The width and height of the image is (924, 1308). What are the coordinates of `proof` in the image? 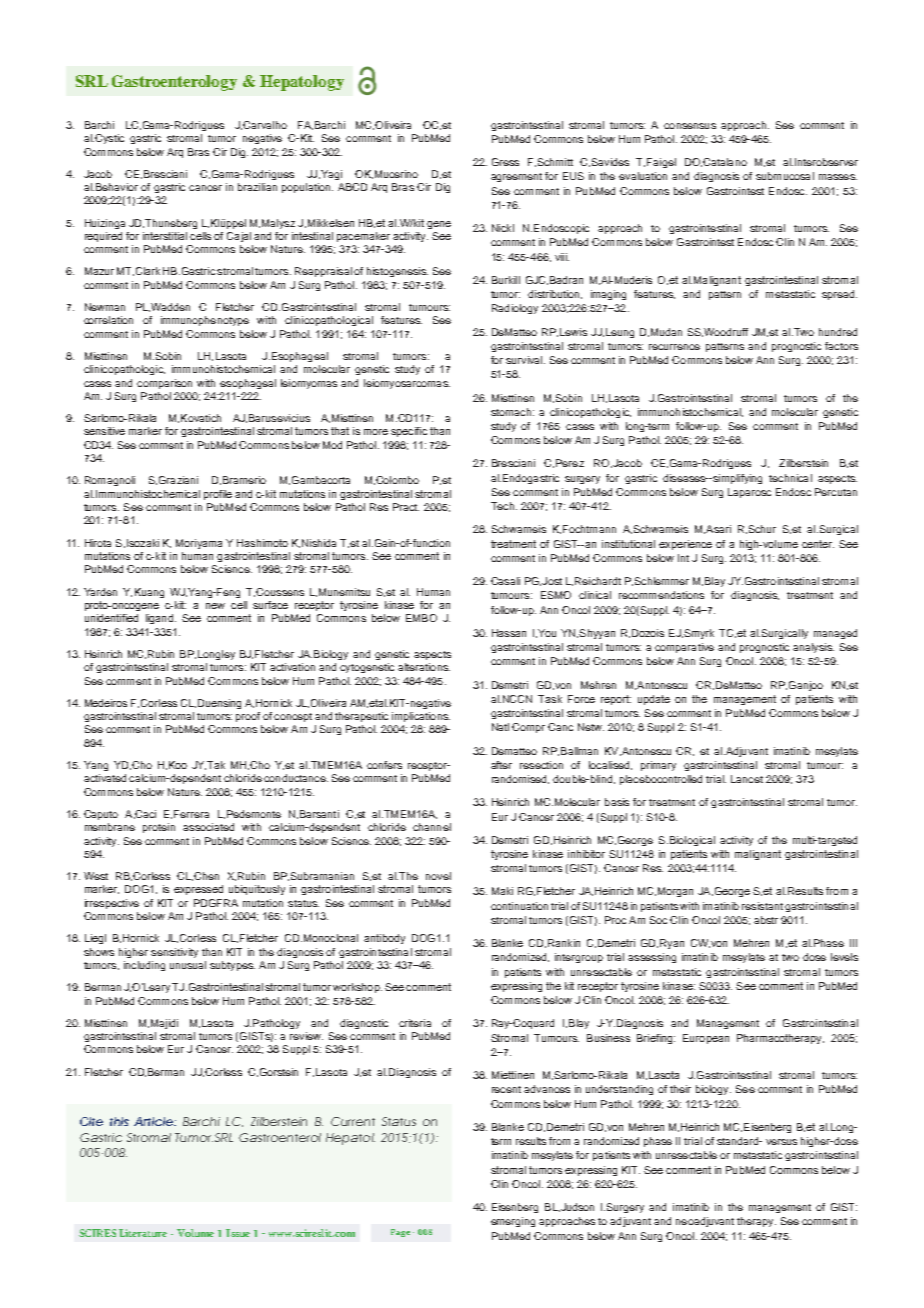 It's located at (248, 717).
